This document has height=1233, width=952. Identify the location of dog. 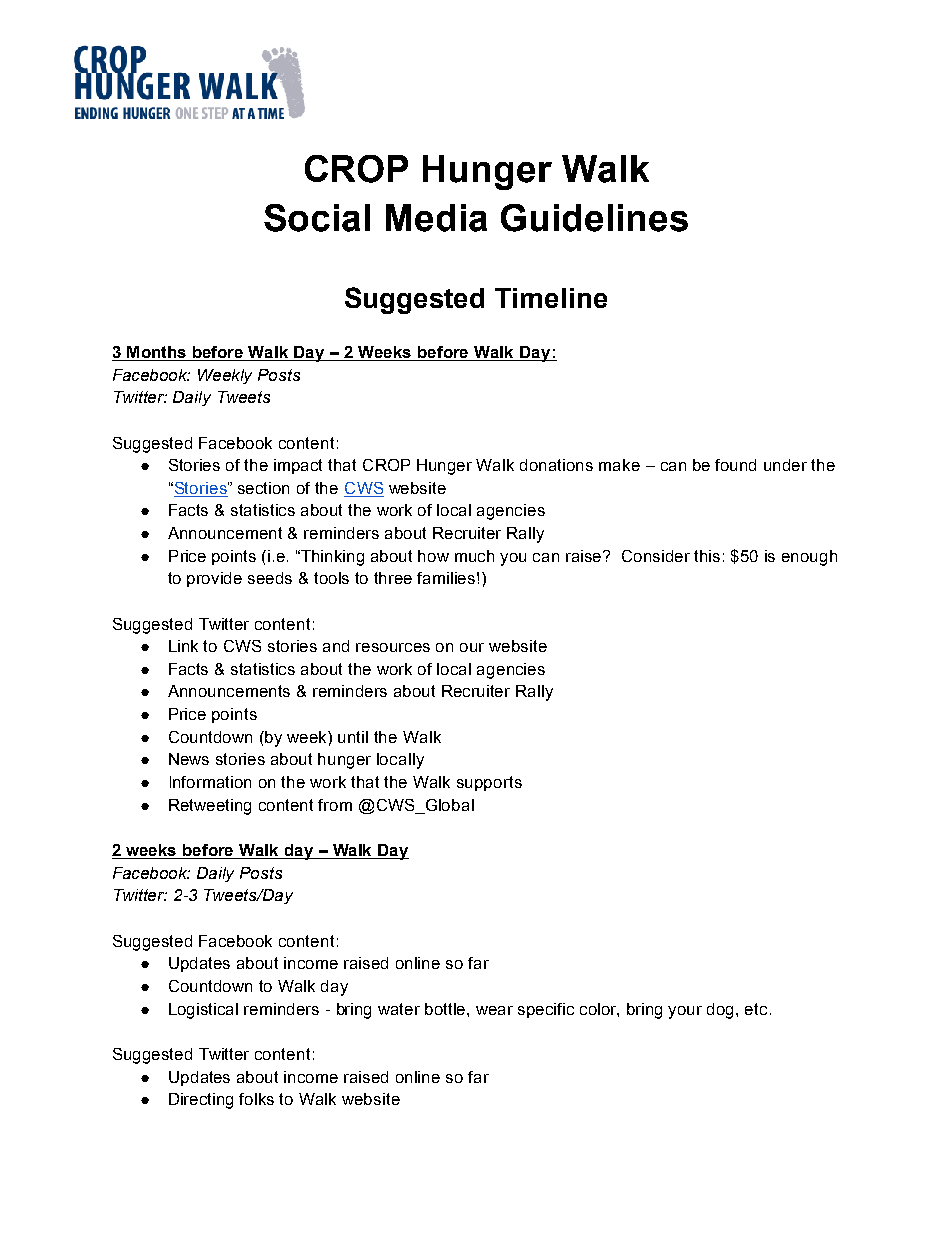
(722, 1011).
